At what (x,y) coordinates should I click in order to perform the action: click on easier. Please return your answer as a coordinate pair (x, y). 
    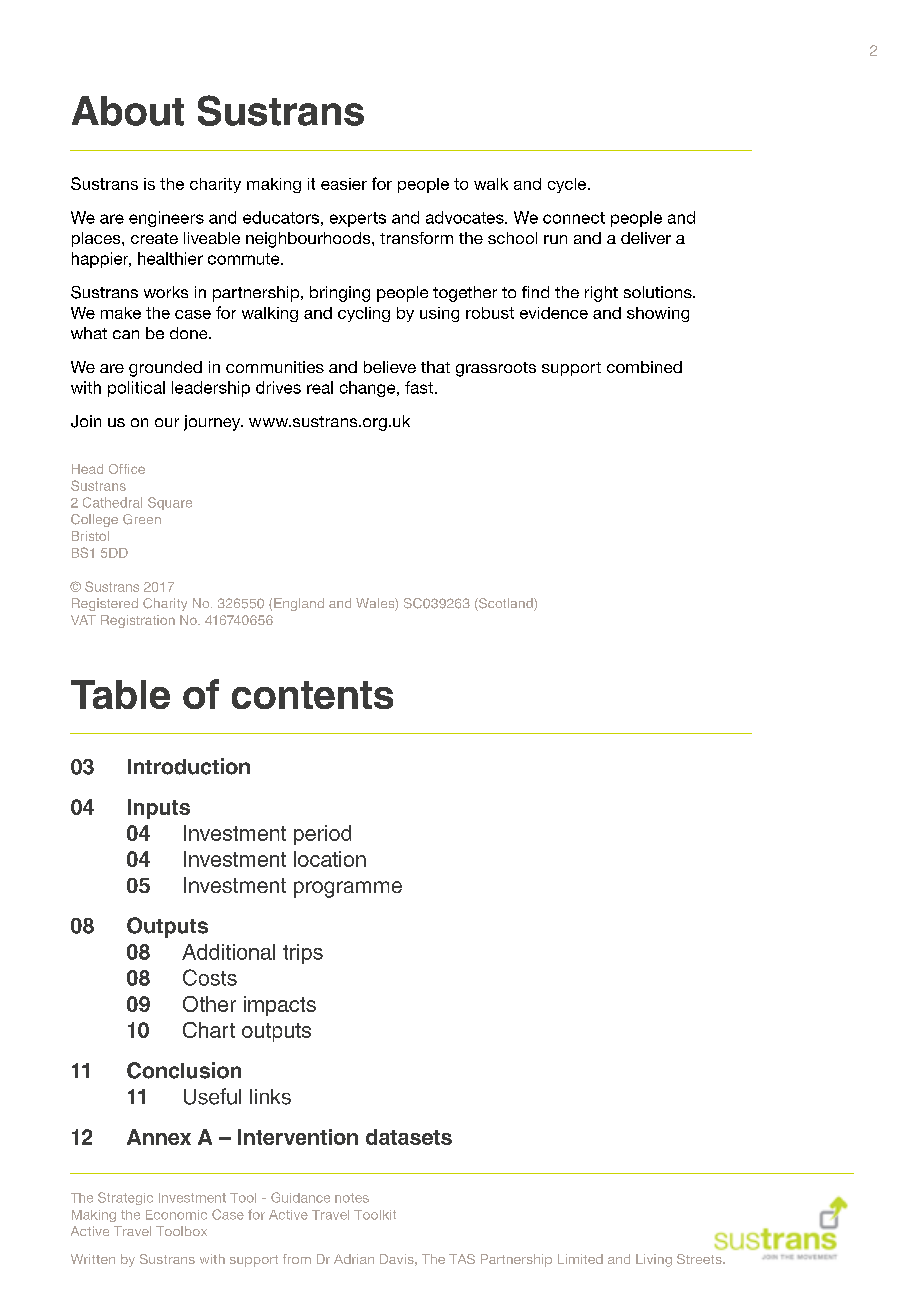
    Looking at the image, I should click on (344, 184).
